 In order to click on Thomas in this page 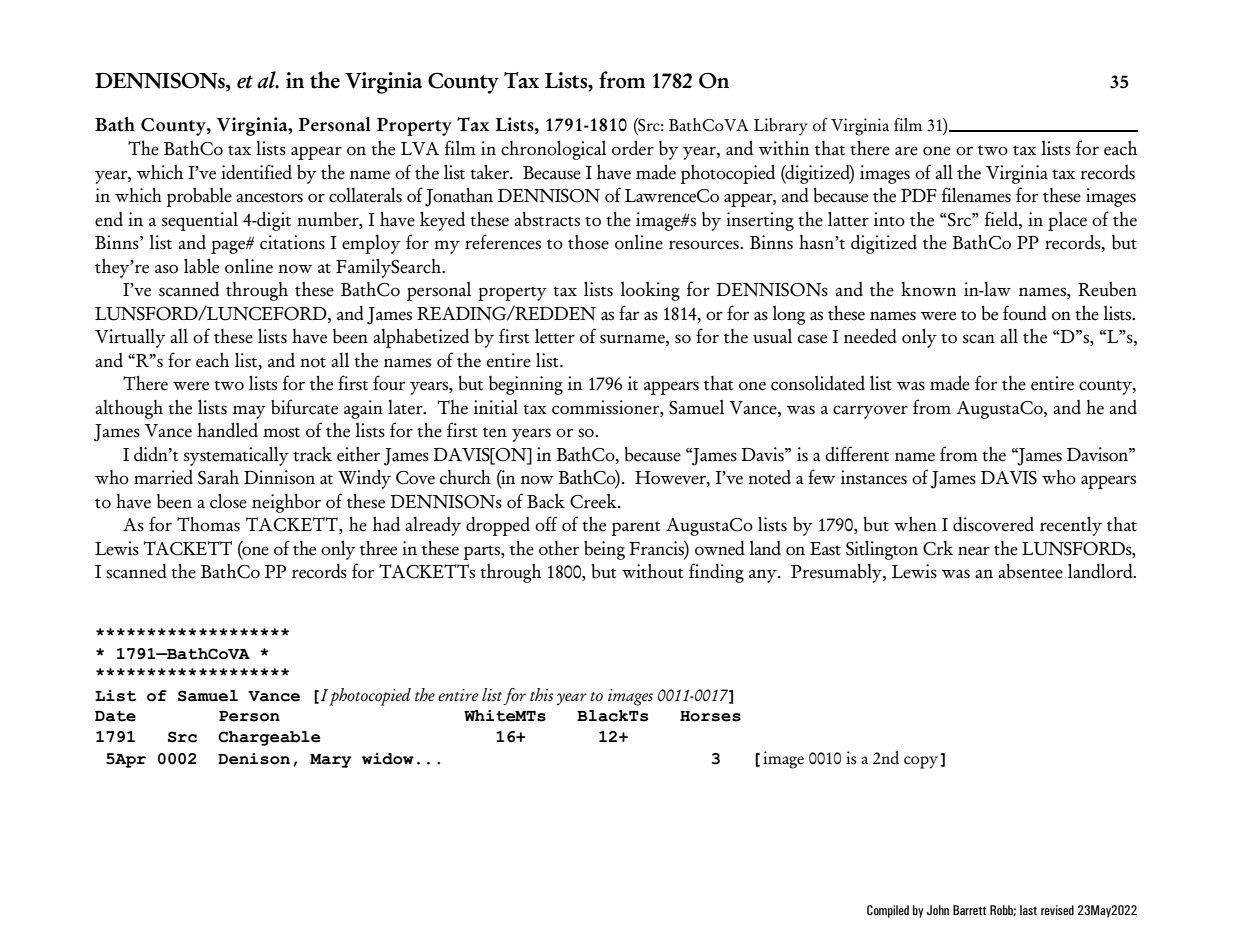, I will do `click(208, 524)`.
